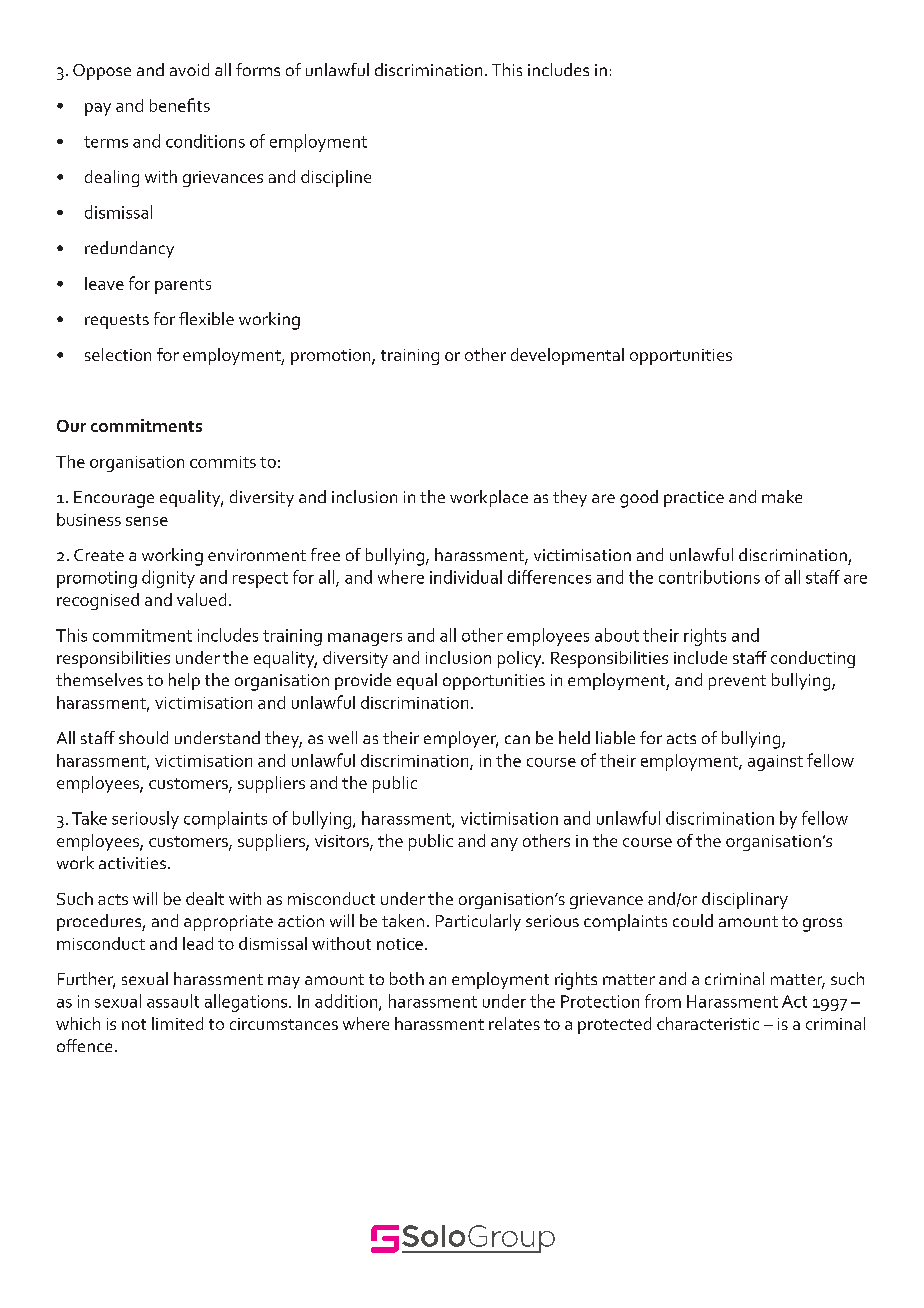  I want to click on dignity, so click(168, 579).
